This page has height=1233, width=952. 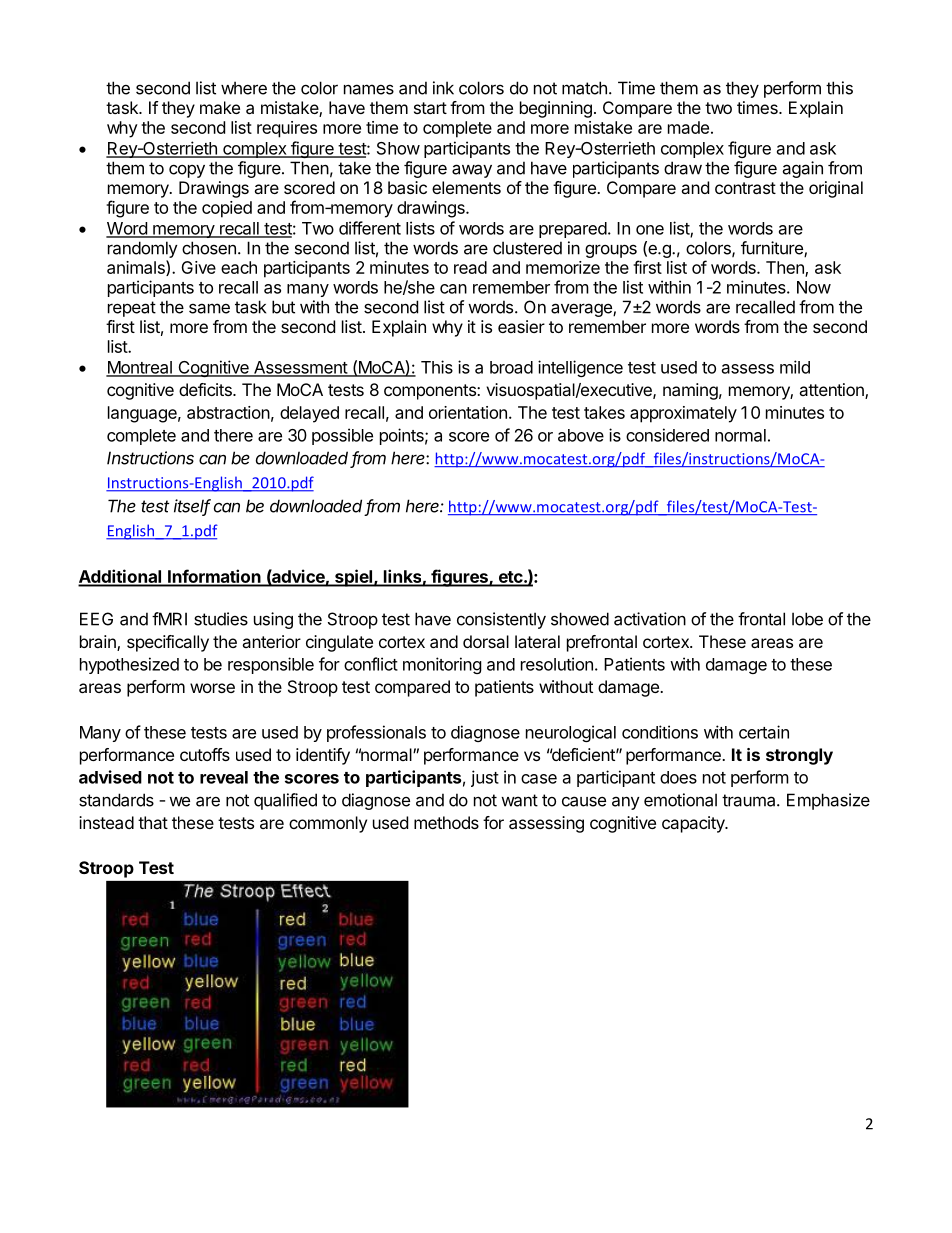 What do you see at coordinates (221, 619) in the page?
I see `studies` at bounding box center [221, 619].
